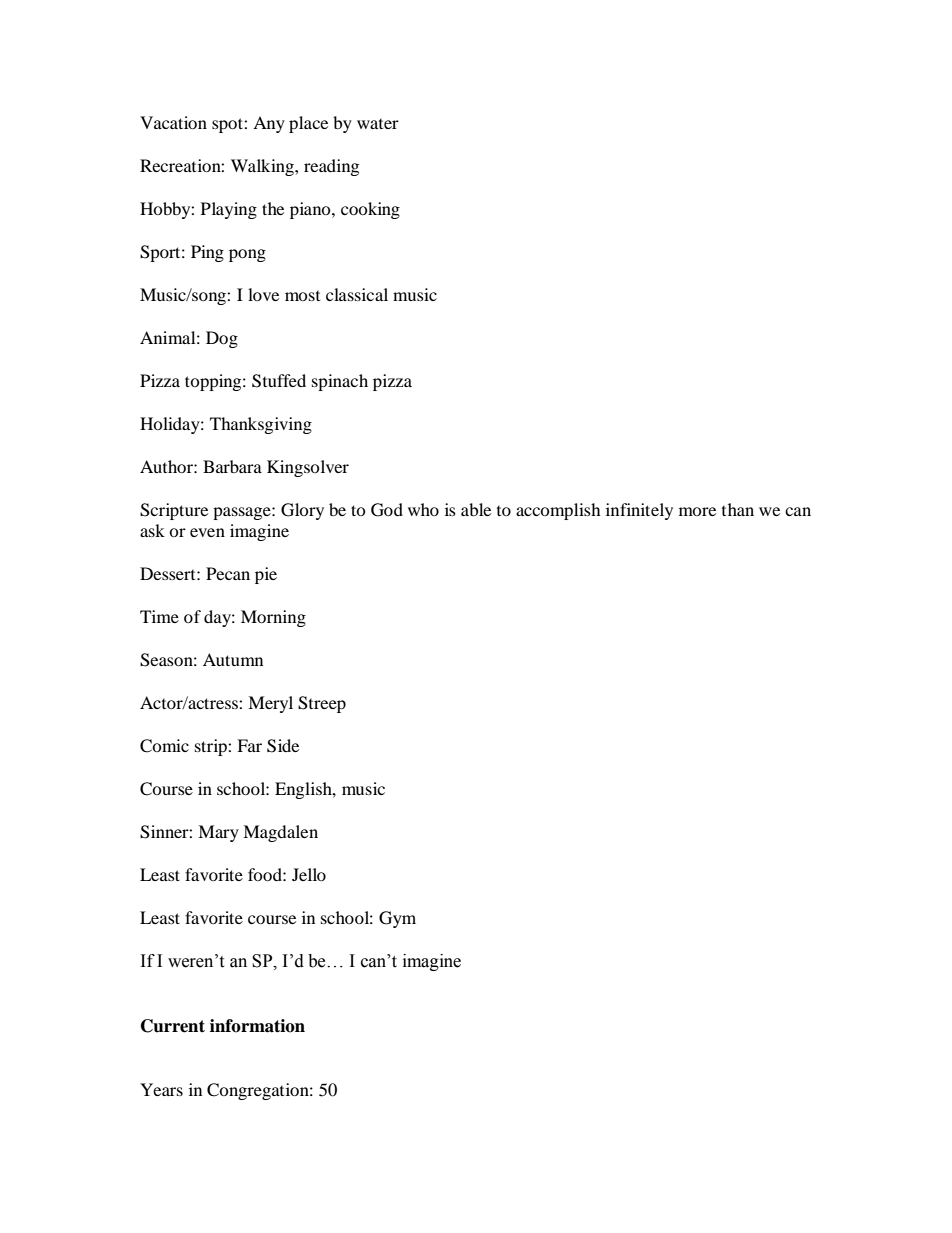 This screenshot has width=952, height=1233. Describe the element at coordinates (370, 210) in the screenshot. I see `cooking` at that location.
